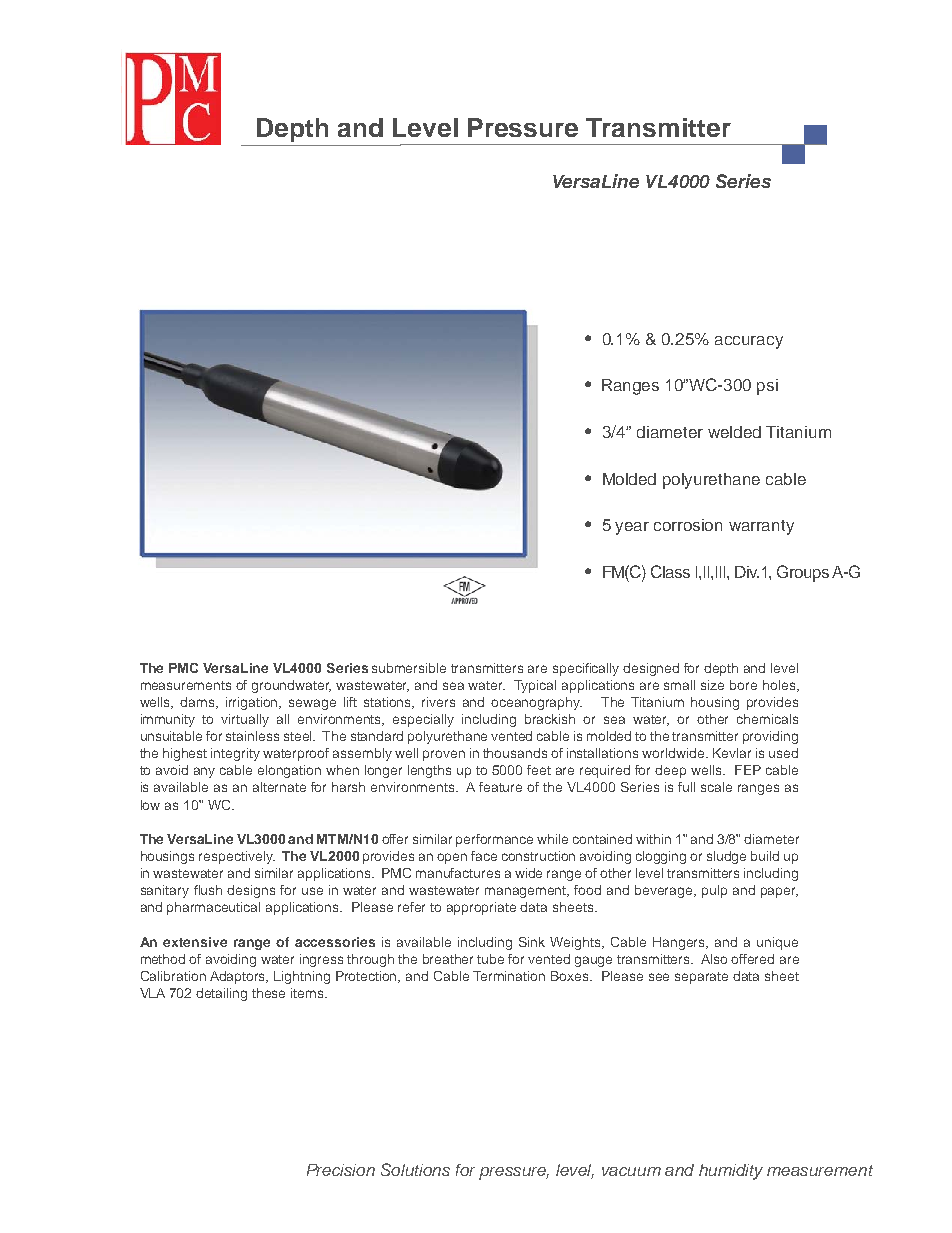  I want to click on submersible, so click(409, 668).
